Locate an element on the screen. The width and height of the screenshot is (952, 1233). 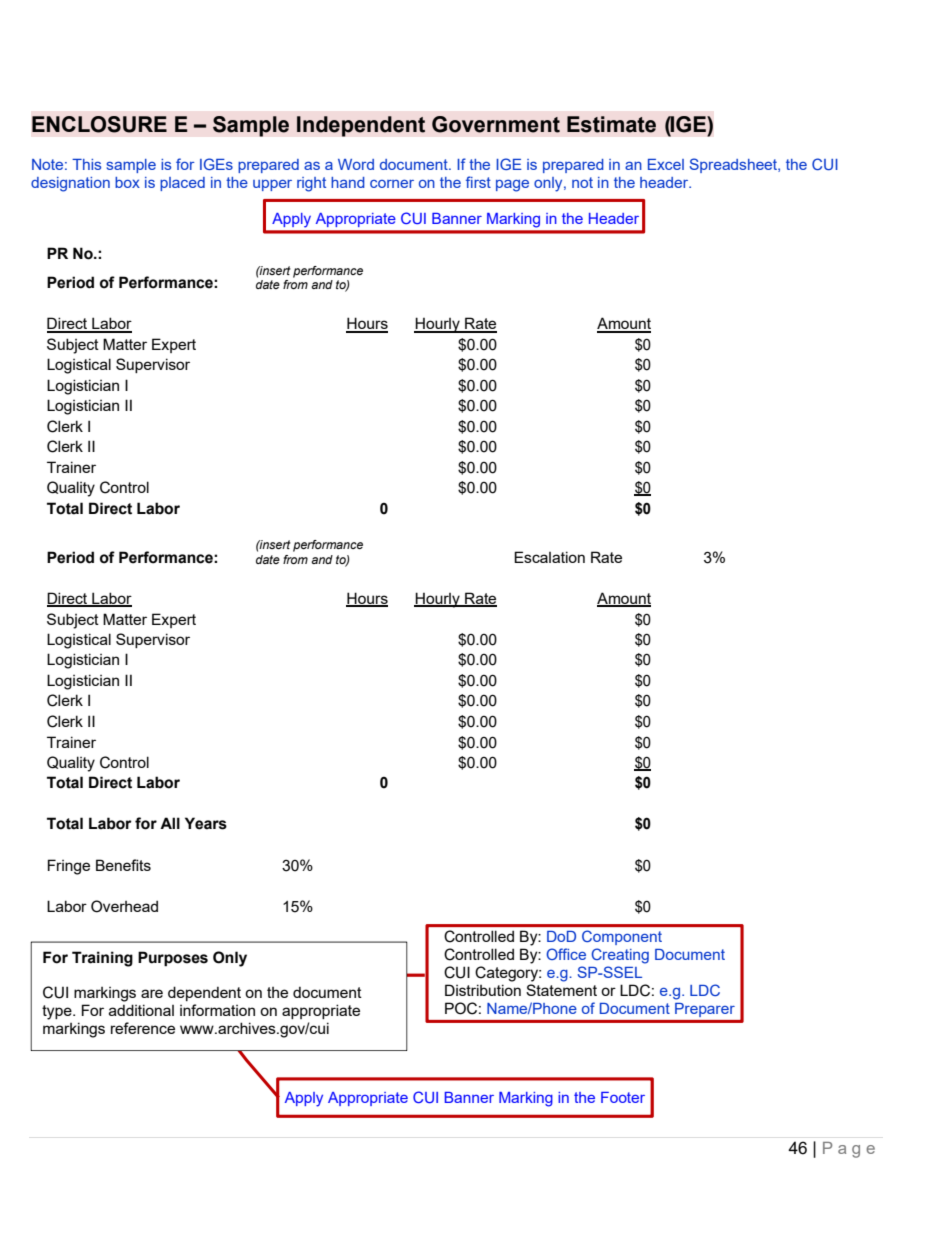
box is located at coordinates (127, 182).
